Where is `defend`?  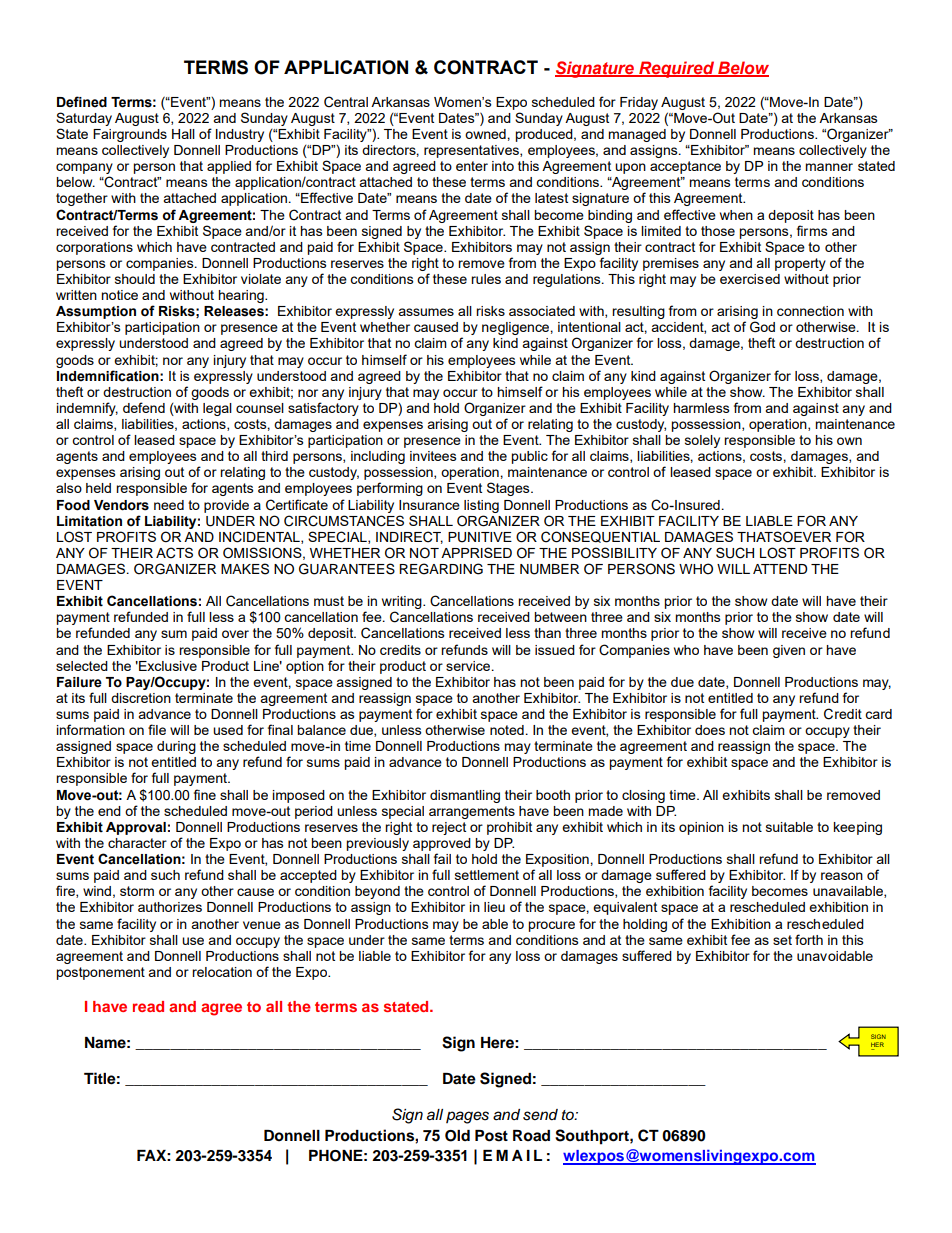 defend is located at coordinates (144, 407).
